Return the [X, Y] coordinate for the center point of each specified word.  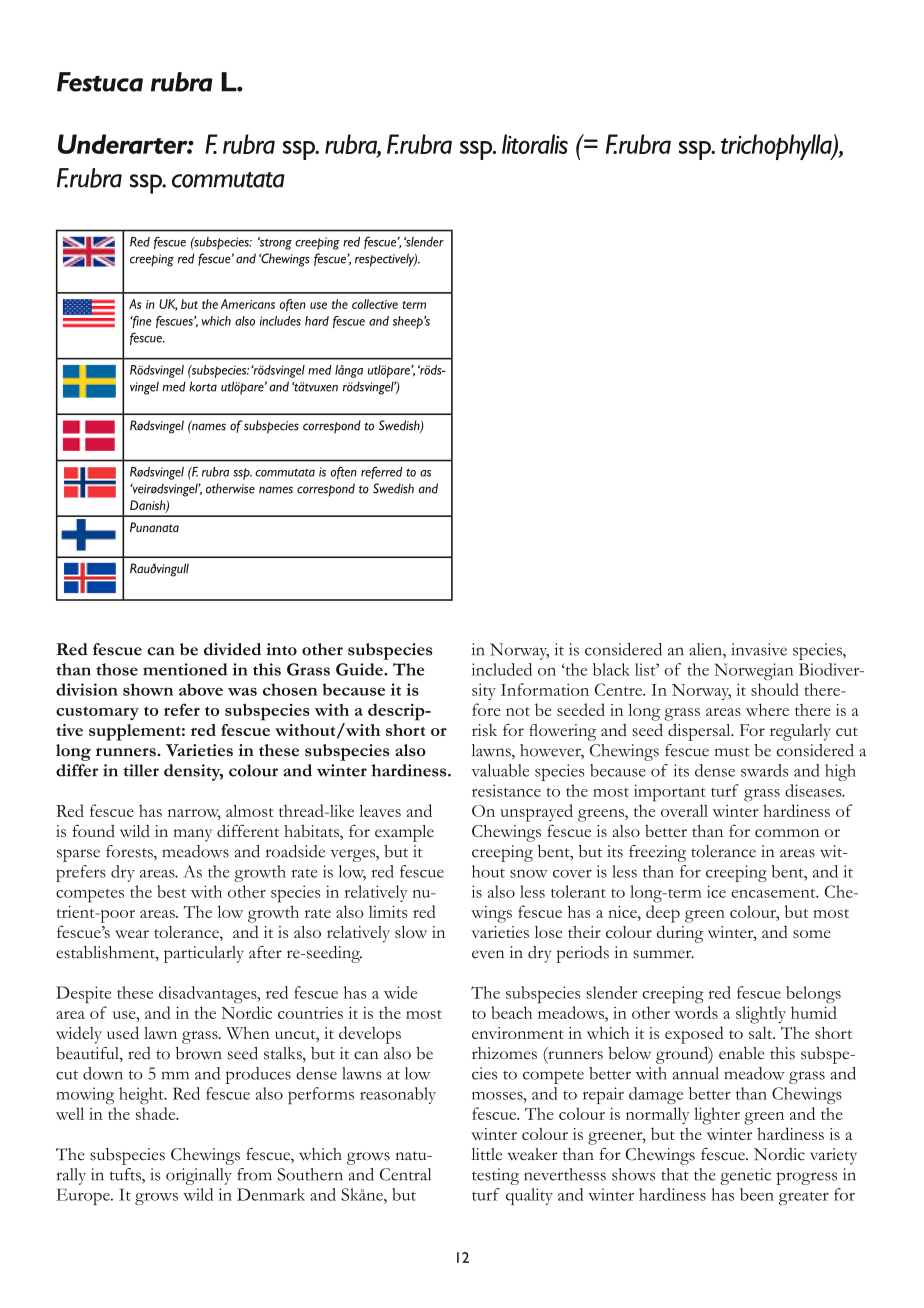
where [767, 709]
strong [275, 243]
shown [148, 689]
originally [199, 1176]
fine [141, 322]
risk [484, 730]
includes [280, 321]
